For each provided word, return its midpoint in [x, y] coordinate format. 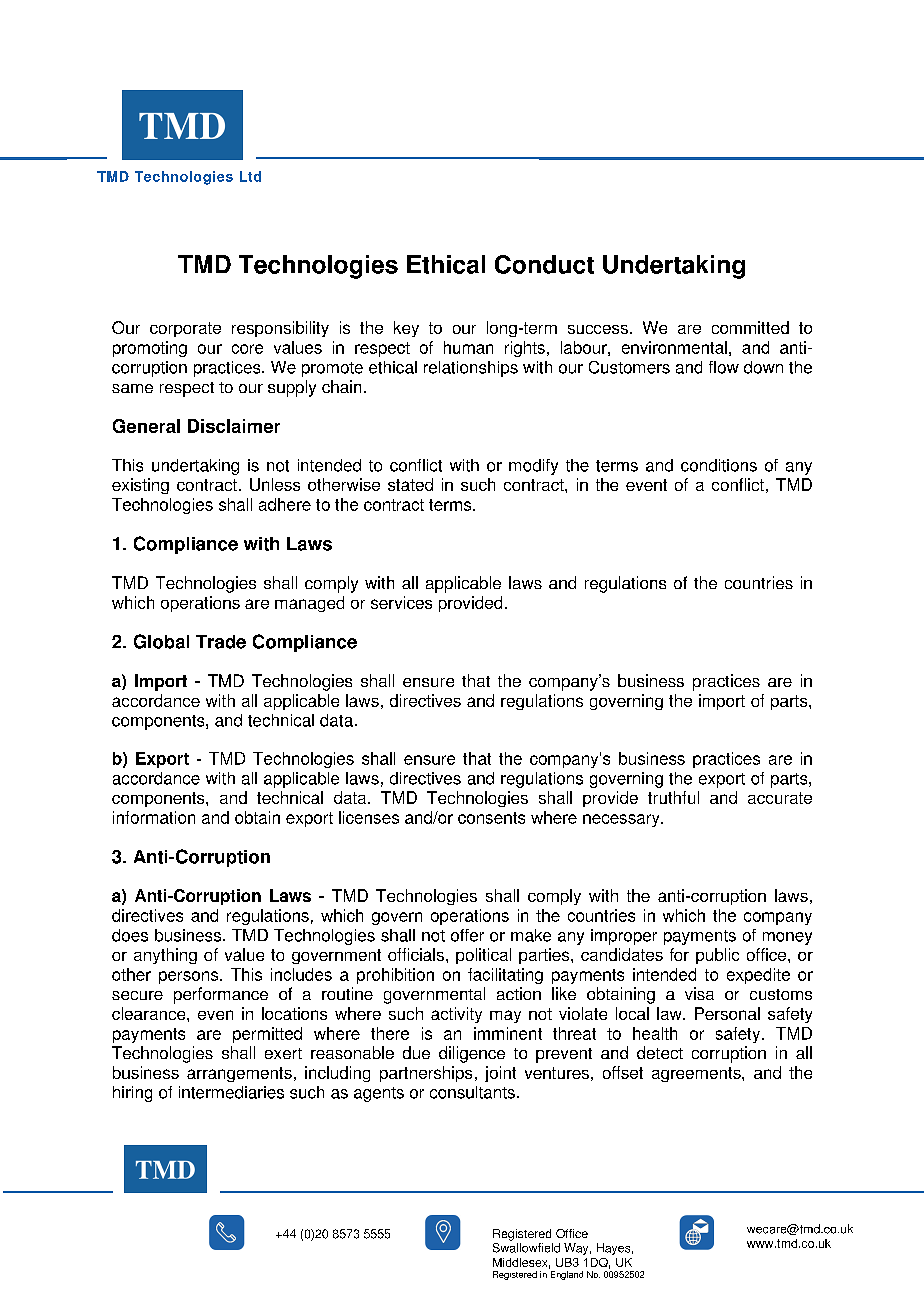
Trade [221, 642]
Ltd [250, 176]
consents [491, 818]
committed [750, 327]
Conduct [544, 264]
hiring [132, 1094]
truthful [673, 797]
